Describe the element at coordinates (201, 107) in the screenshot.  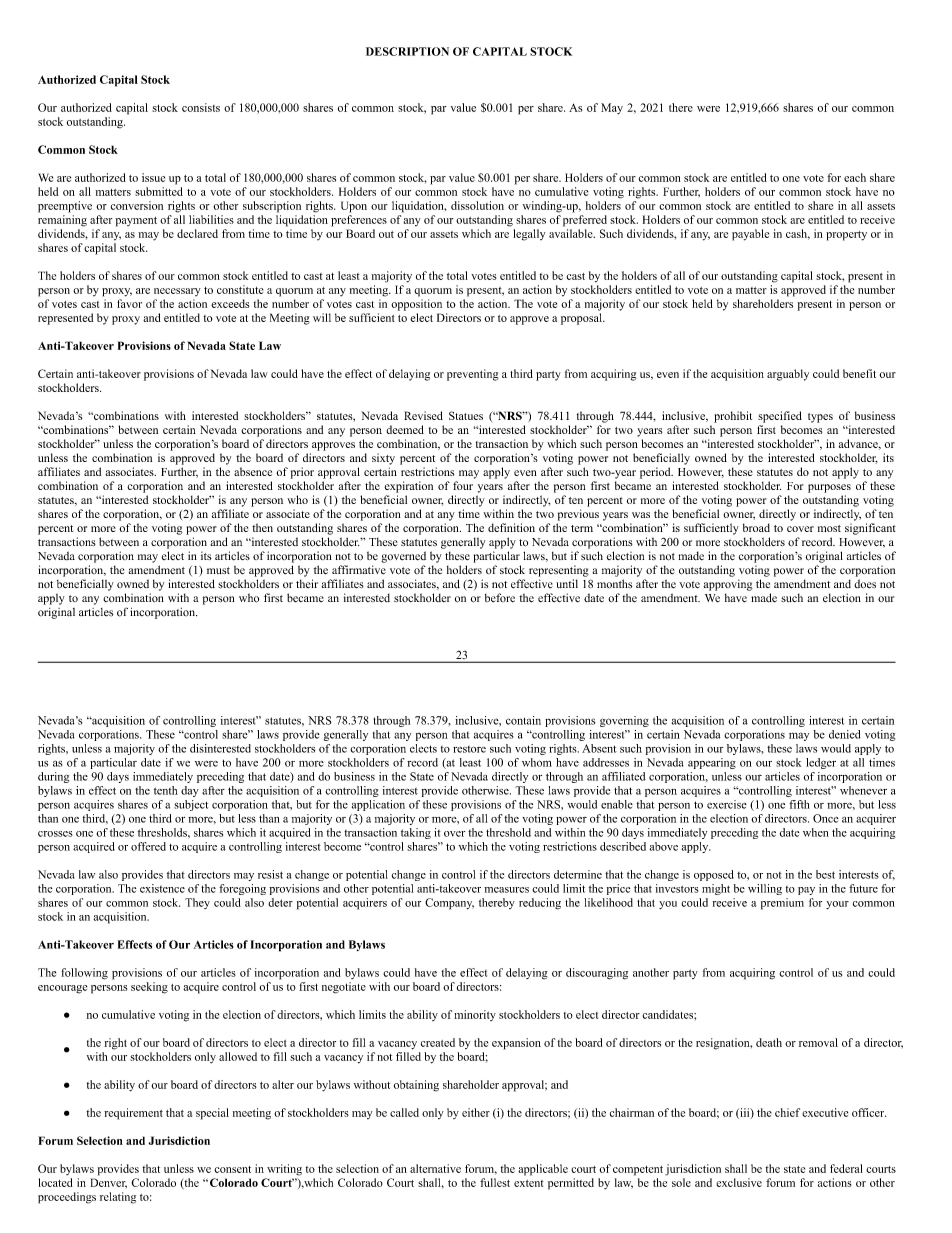
I see `consists` at that location.
